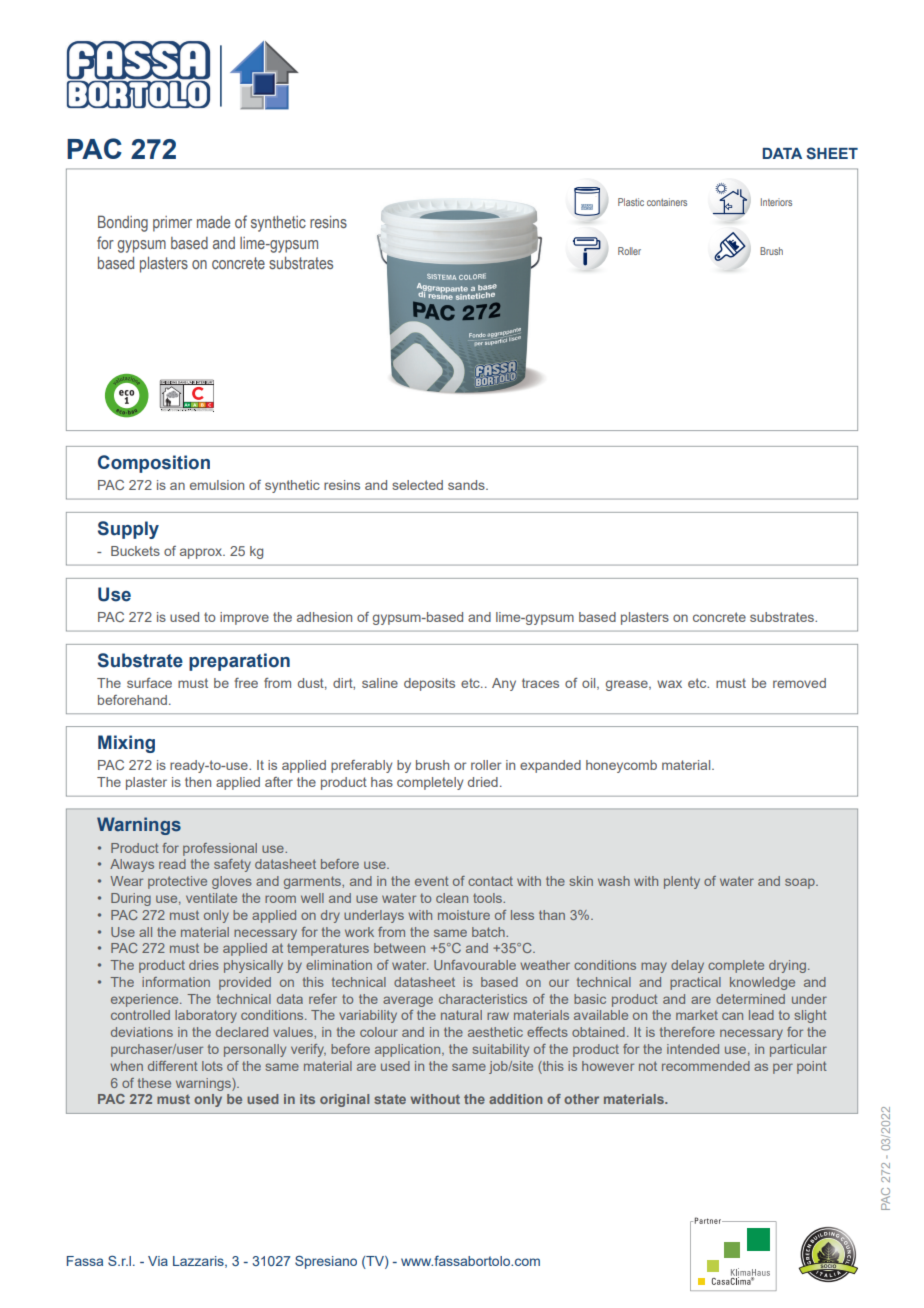 The width and height of the page is (924, 1308). Describe the element at coordinates (212, 1066) in the page. I see `lots` at that location.
